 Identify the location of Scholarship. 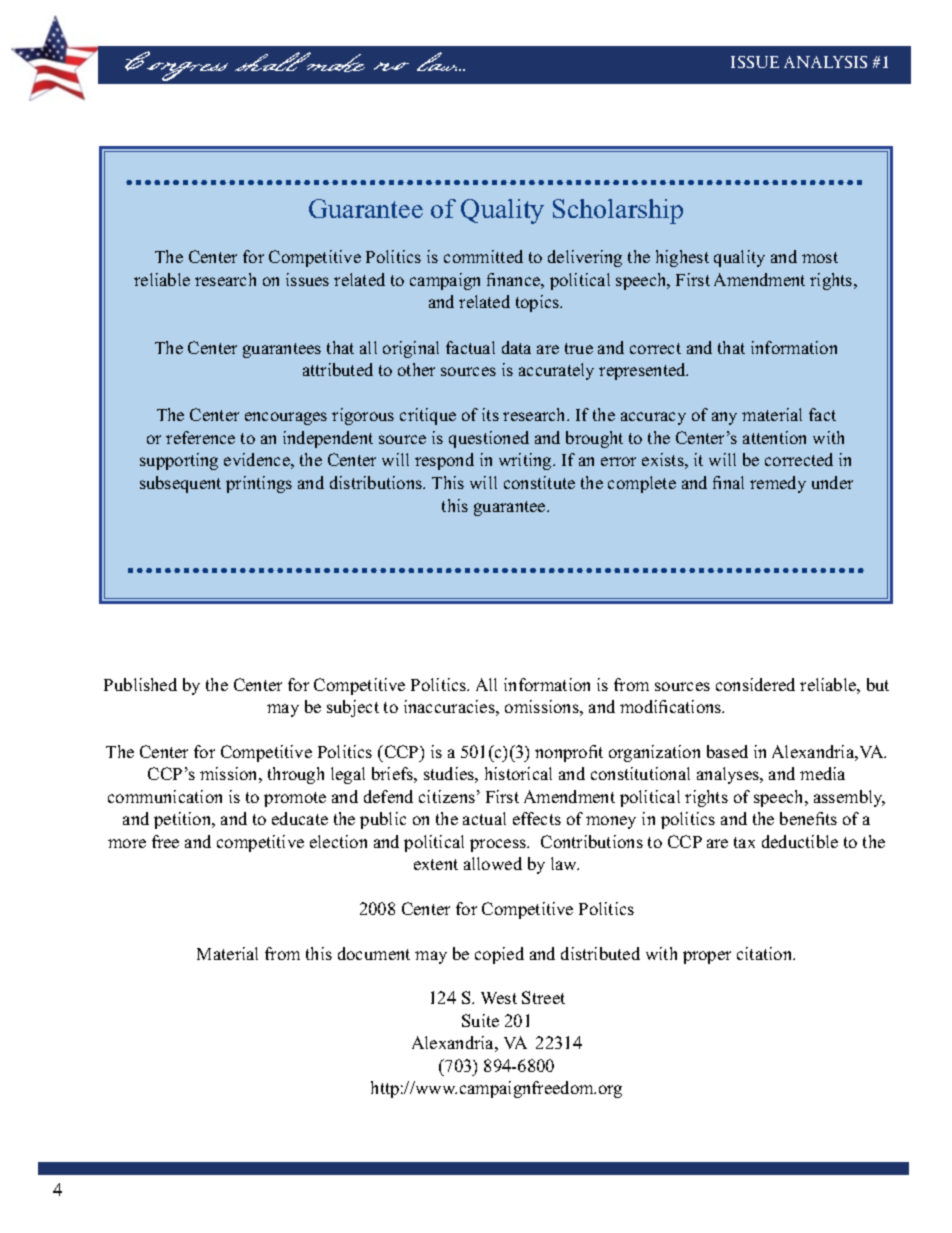
(618, 211).
